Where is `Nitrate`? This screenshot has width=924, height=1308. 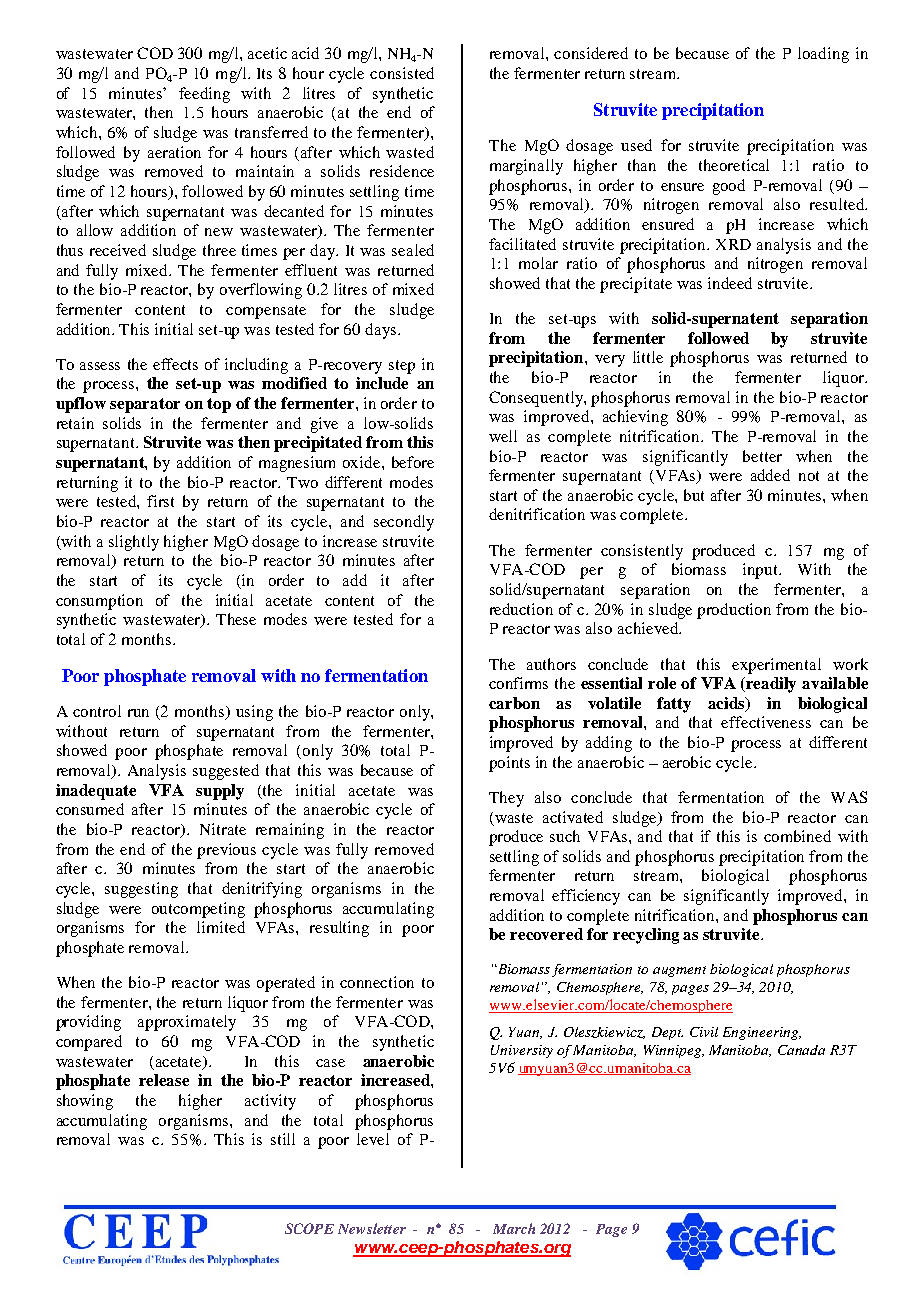 Nitrate is located at coordinates (223, 829).
